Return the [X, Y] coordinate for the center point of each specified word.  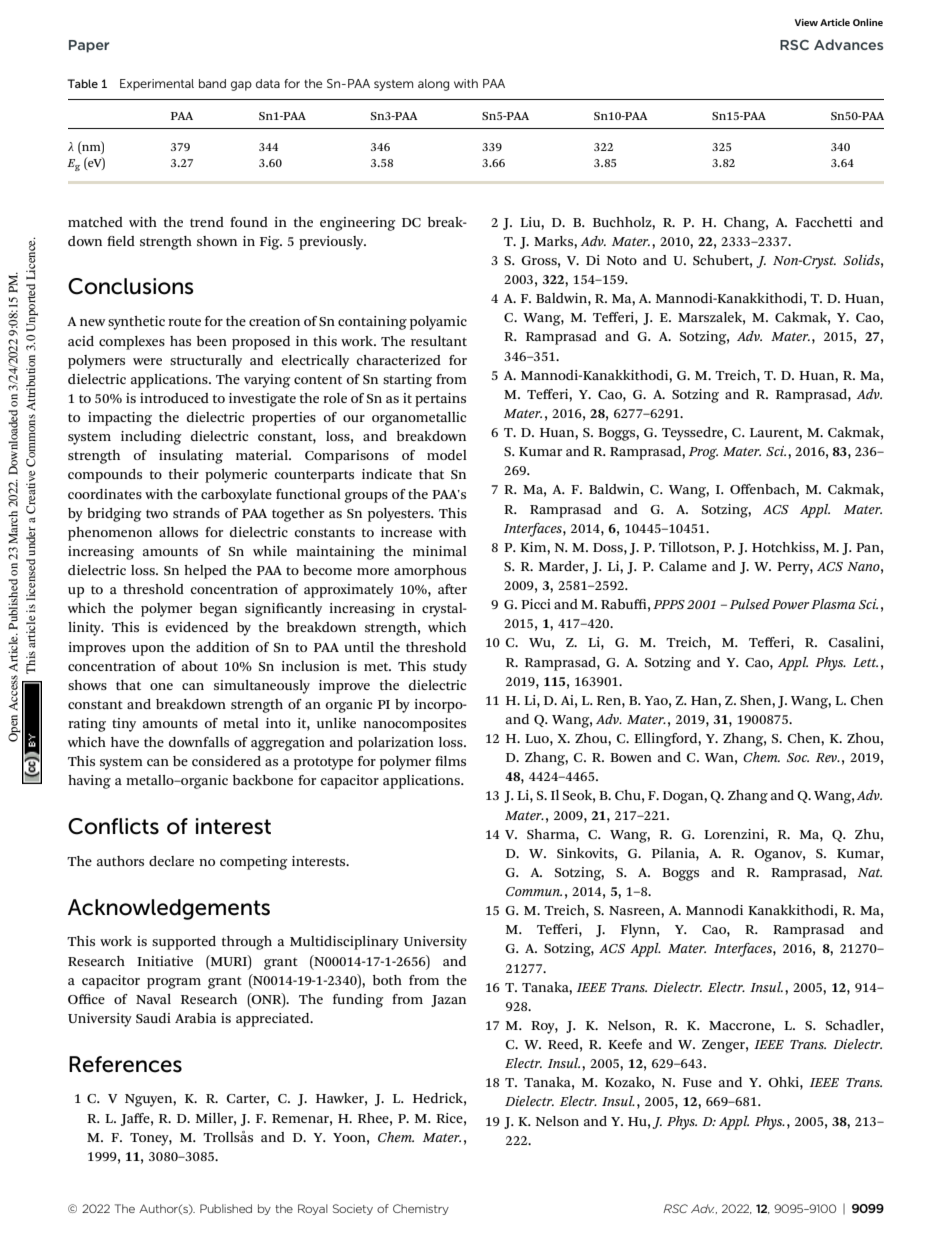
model [447, 455]
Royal [313, 1209]
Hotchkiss [784, 547]
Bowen [631, 757]
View [806, 22]
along [433, 85]
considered [226, 761]
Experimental [157, 85]
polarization [396, 744]
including [151, 438]
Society [353, 1209]
